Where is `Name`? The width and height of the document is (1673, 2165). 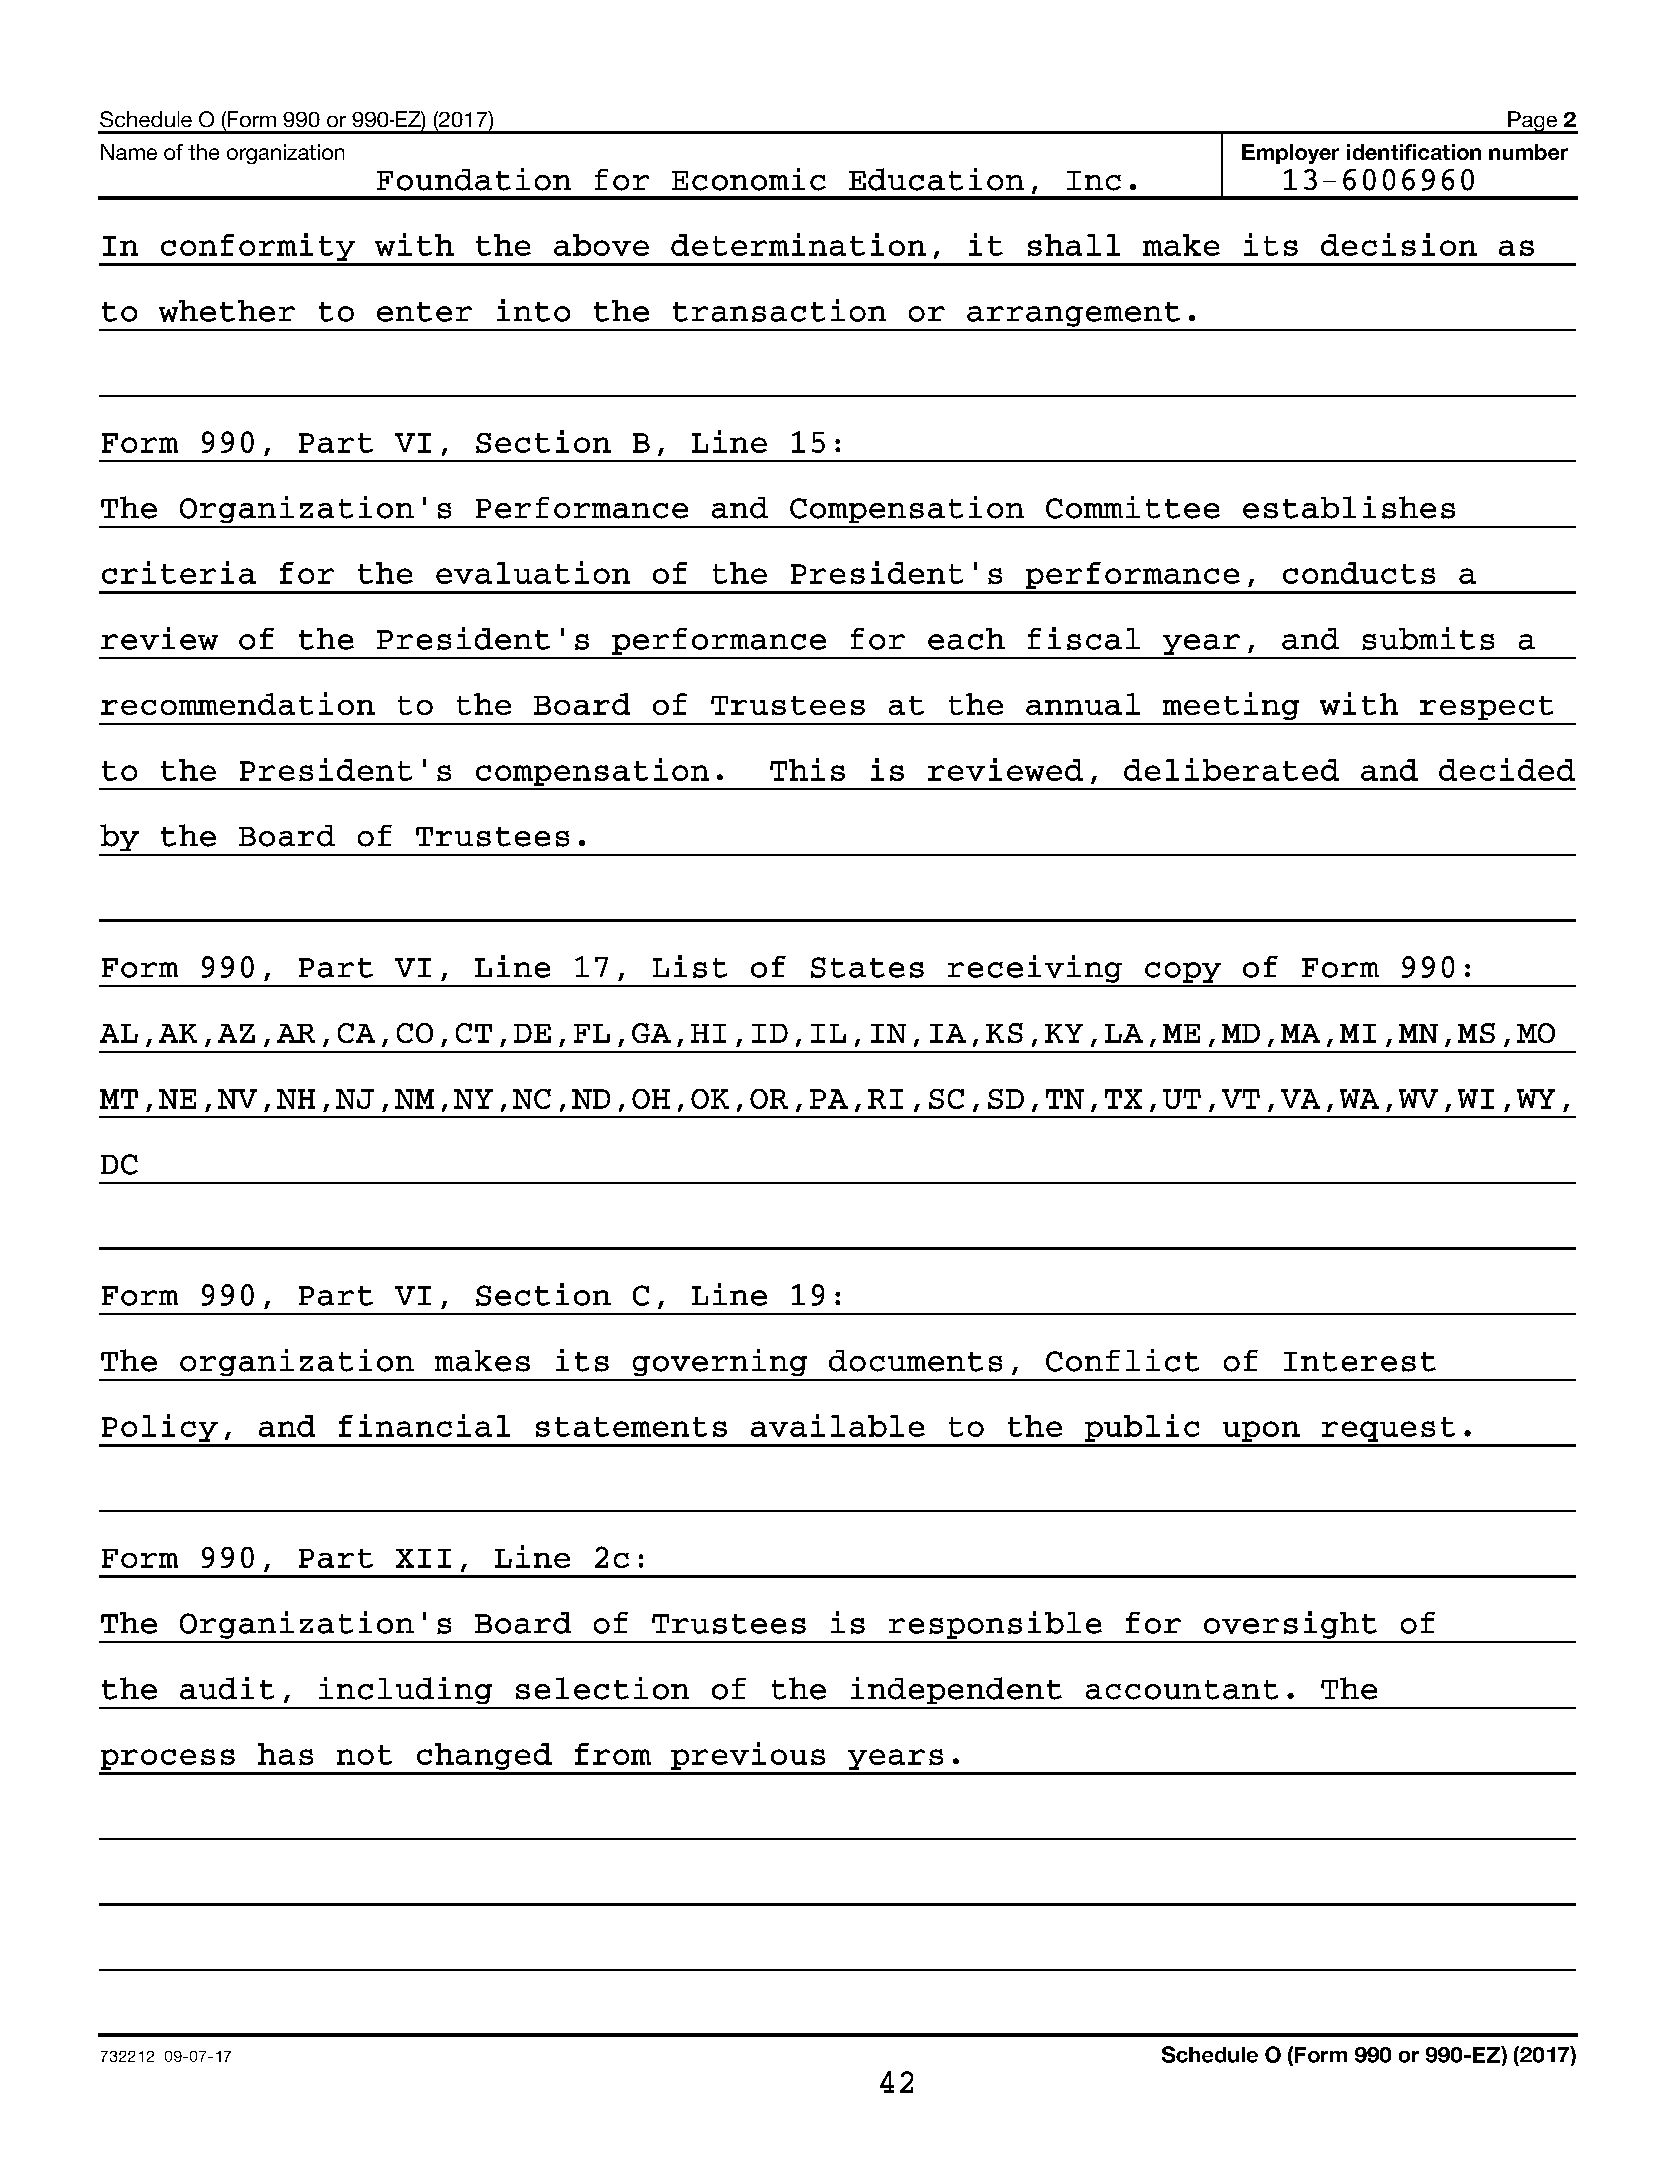
Name is located at coordinates (129, 152).
